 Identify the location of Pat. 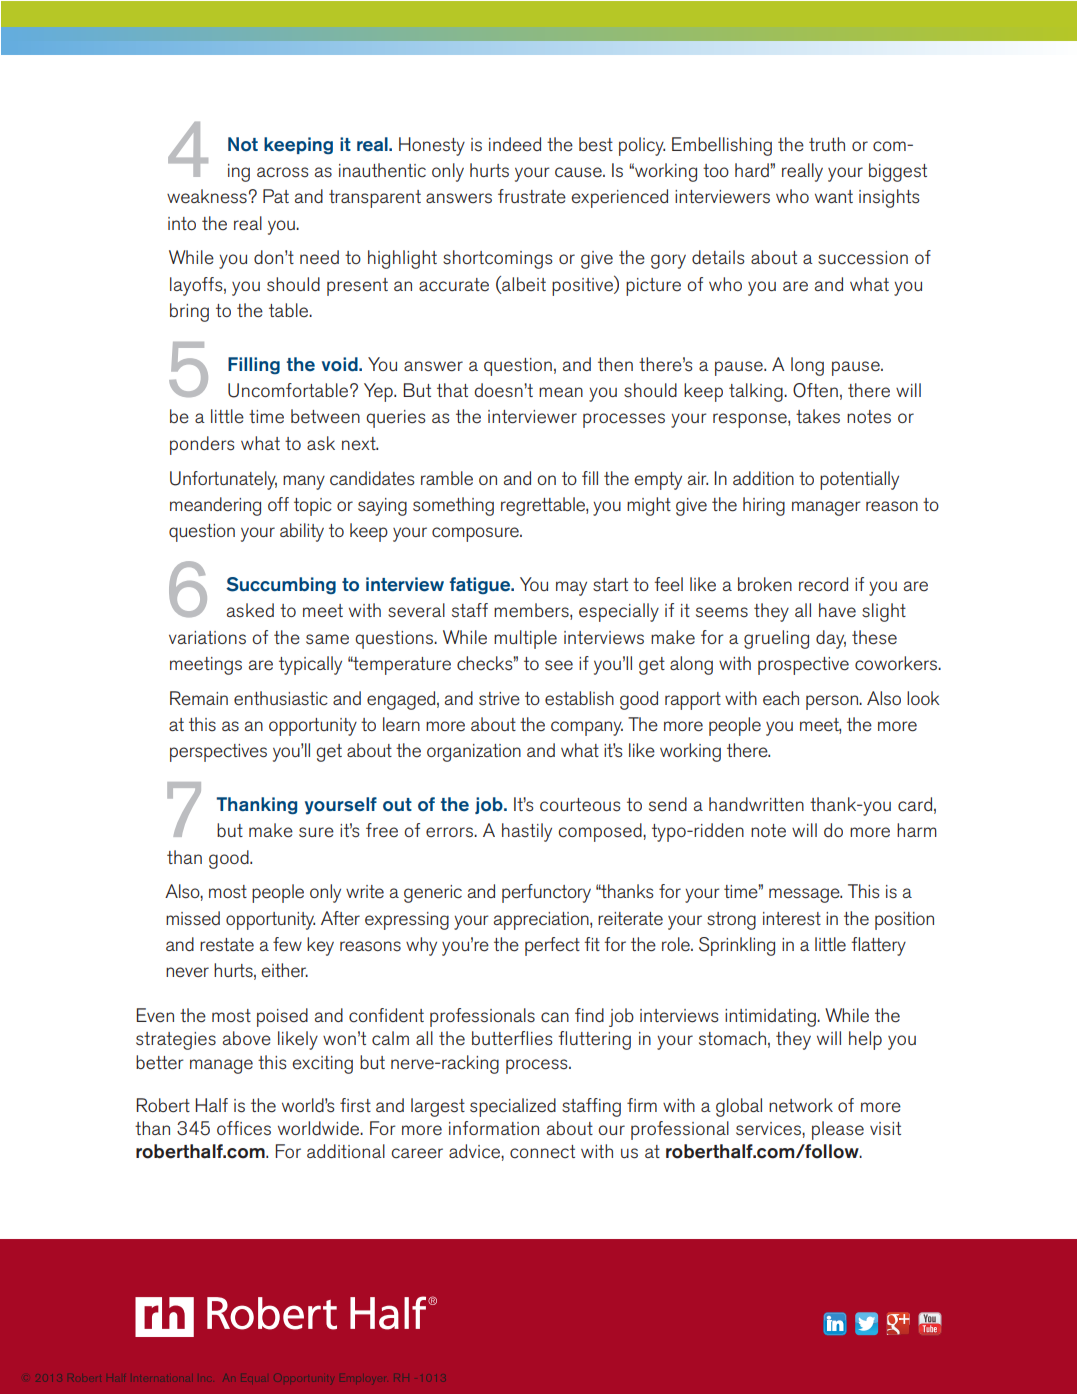
(276, 196).
